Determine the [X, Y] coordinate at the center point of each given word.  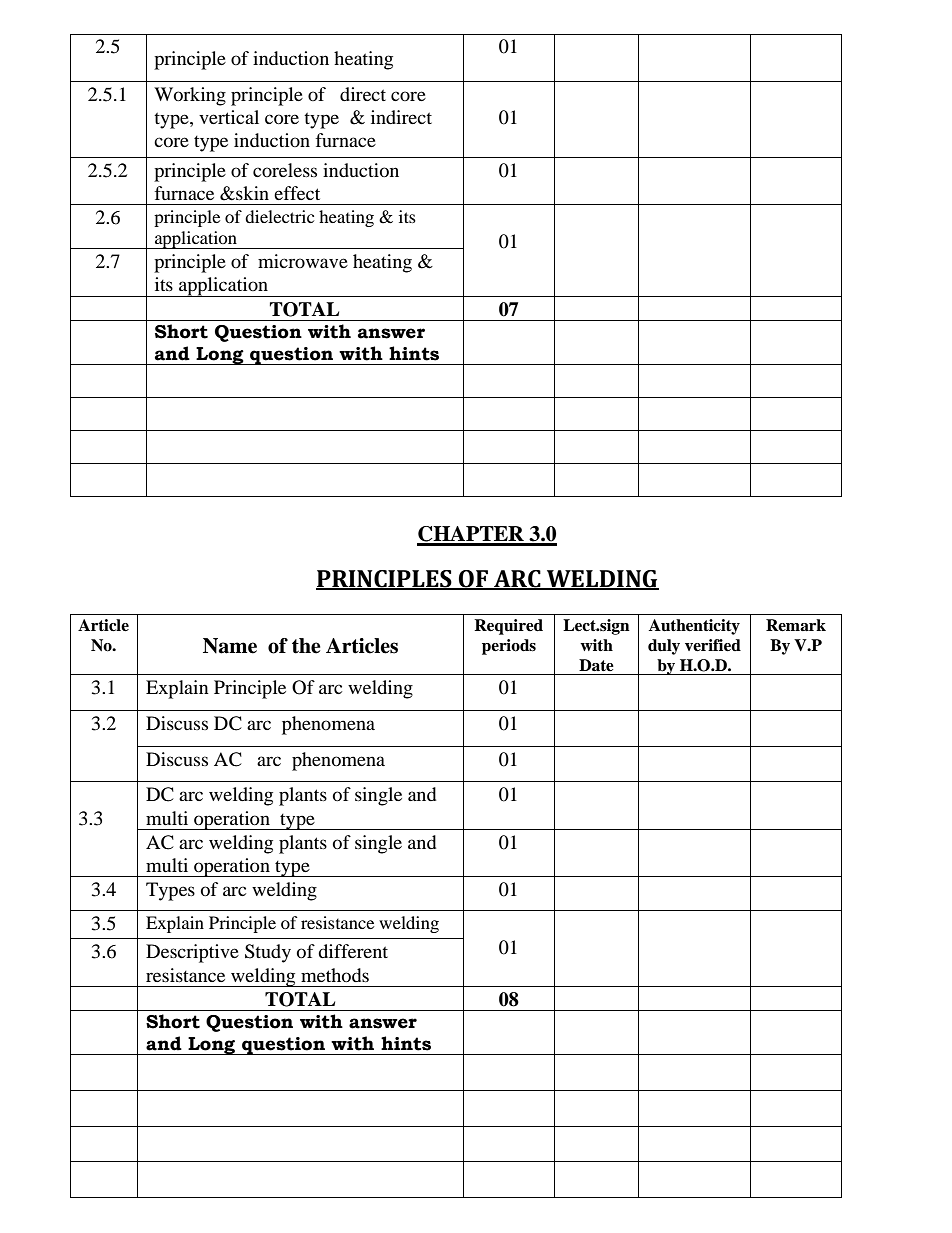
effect [297, 193]
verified [713, 645]
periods [509, 647]
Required [508, 627]
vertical [229, 117]
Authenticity [694, 627]
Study [268, 953]
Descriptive [192, 953]
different [353, 951]
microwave [303, 261]
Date [596, 665]
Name [230, 646]
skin [251, 193]
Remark [796, 625]
